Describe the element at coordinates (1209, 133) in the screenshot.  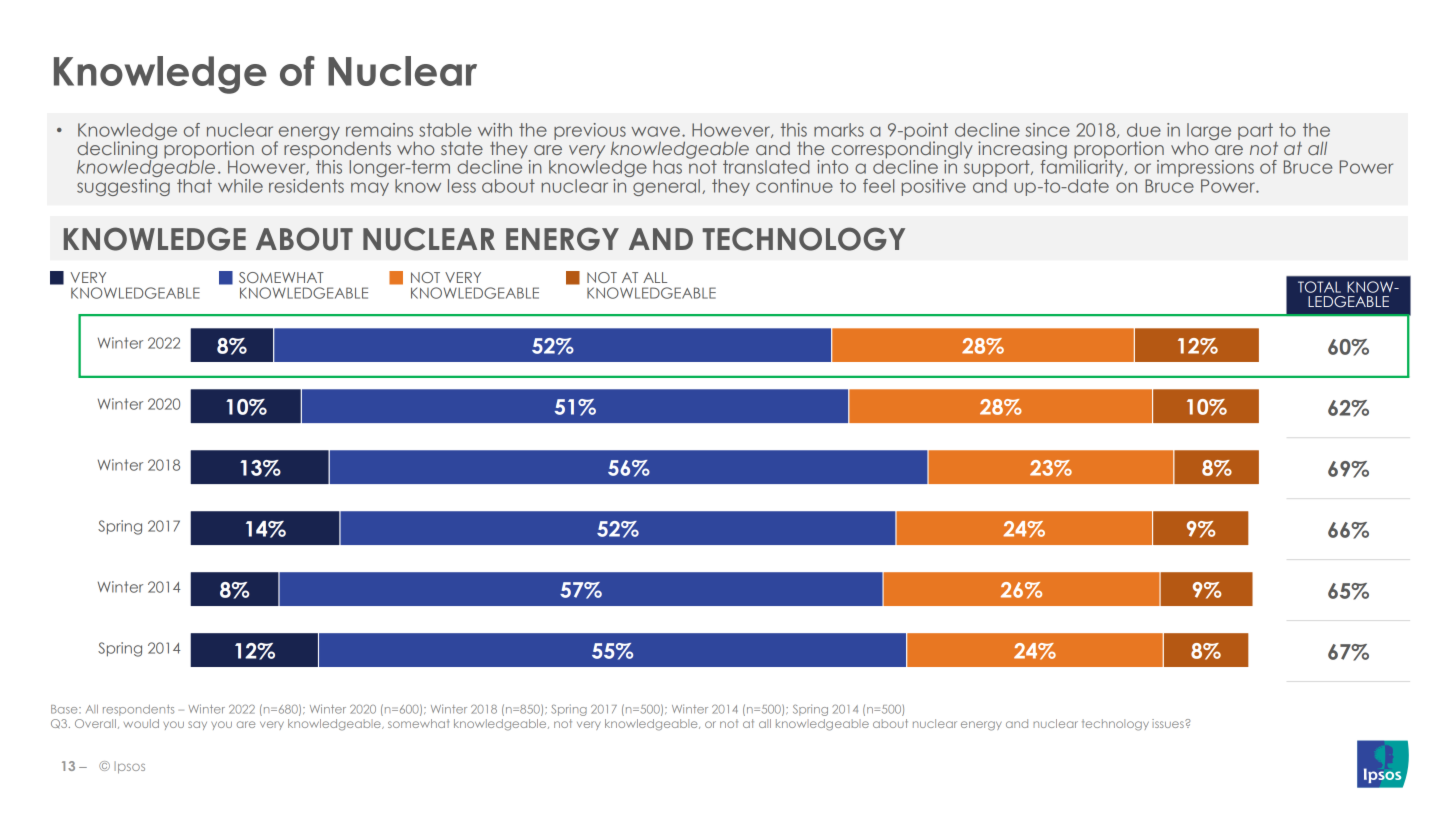
I see `large` at that location.
